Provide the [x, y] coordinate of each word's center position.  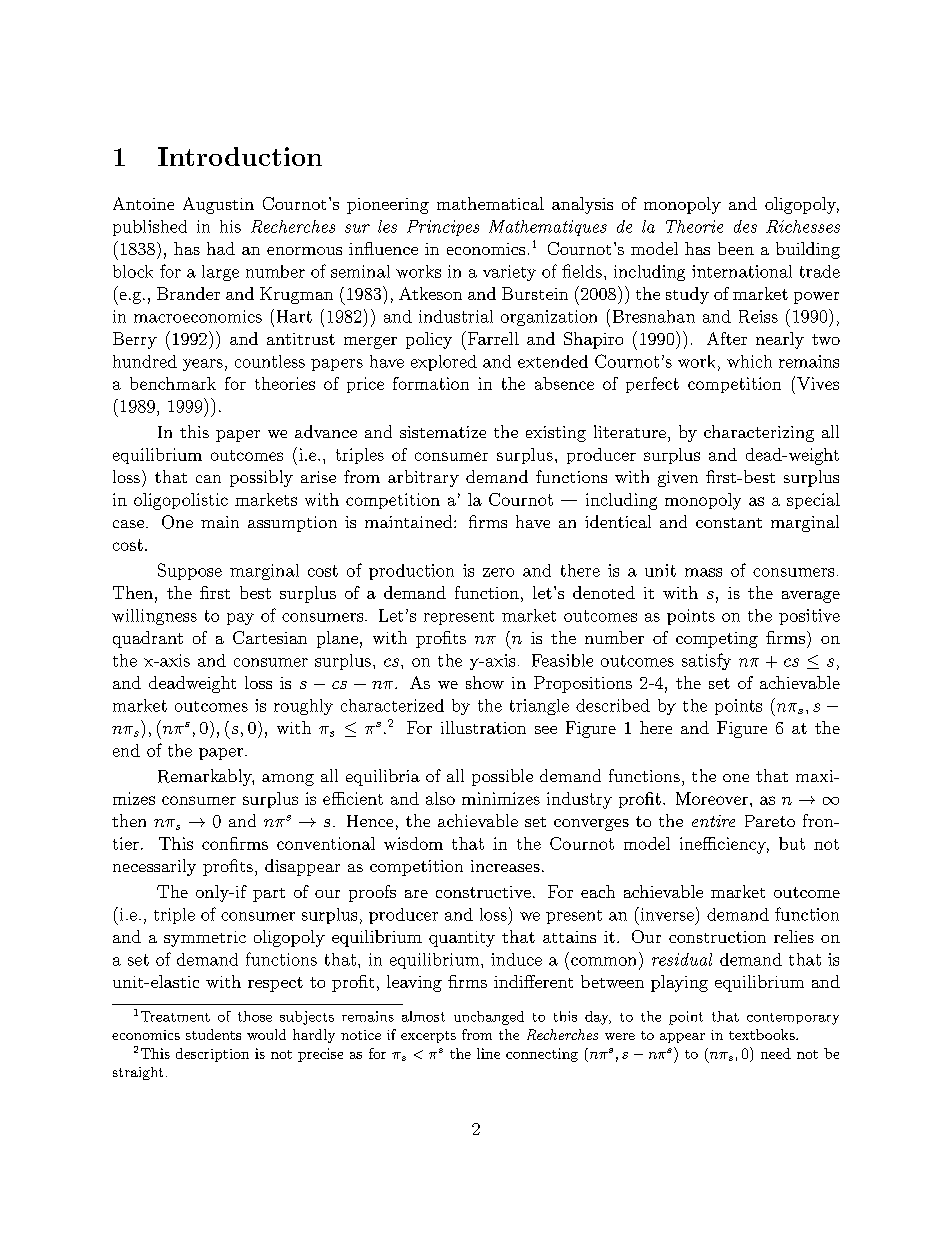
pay [240, 619]
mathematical [490, 203]
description [212, 1055]
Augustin [218, 205]
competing [717, 640]
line [488, 1053]
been [736, 248]
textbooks [763, 1034]
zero [498, 572]
